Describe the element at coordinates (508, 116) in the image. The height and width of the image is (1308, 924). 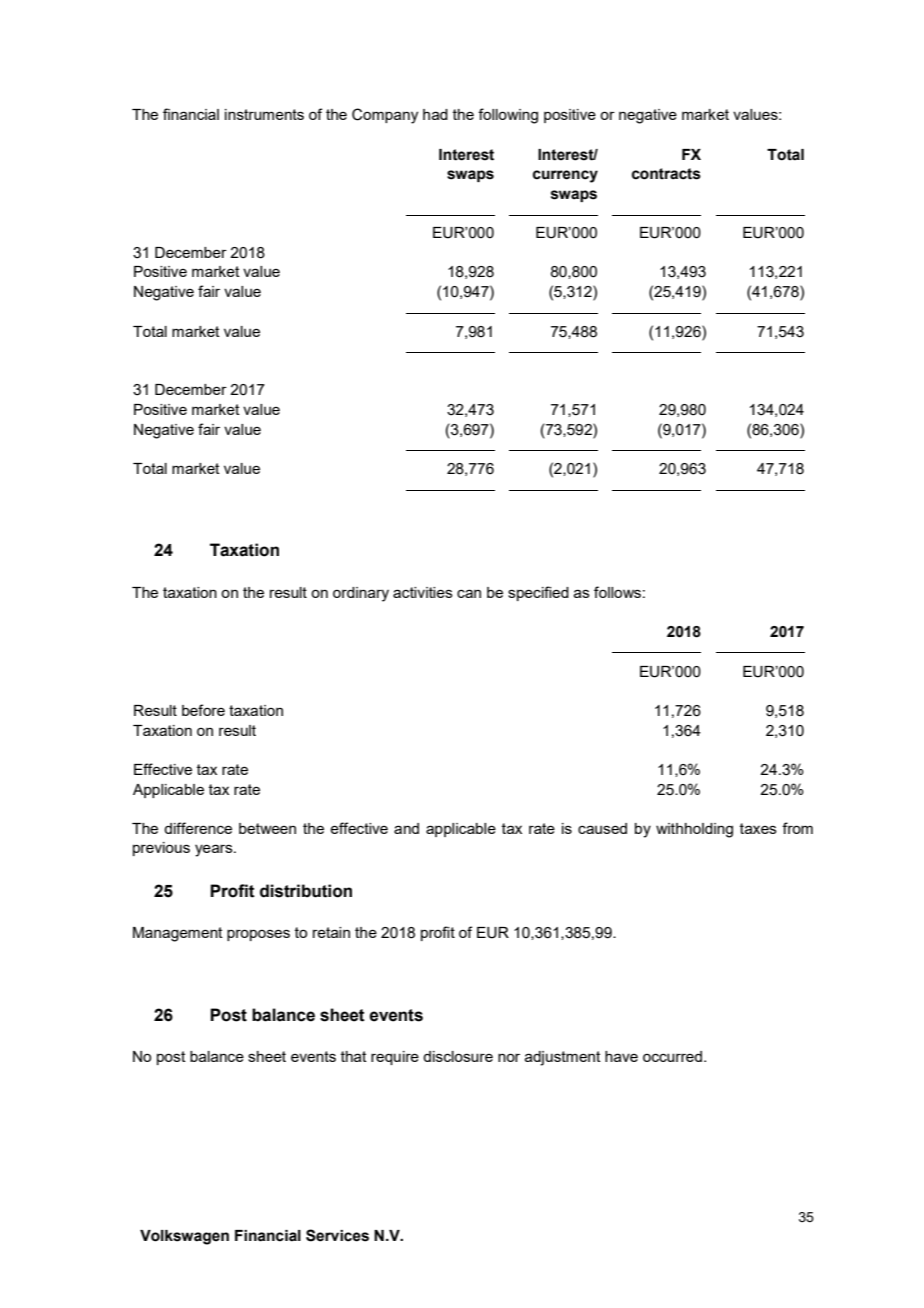
I see `following` at that location.
